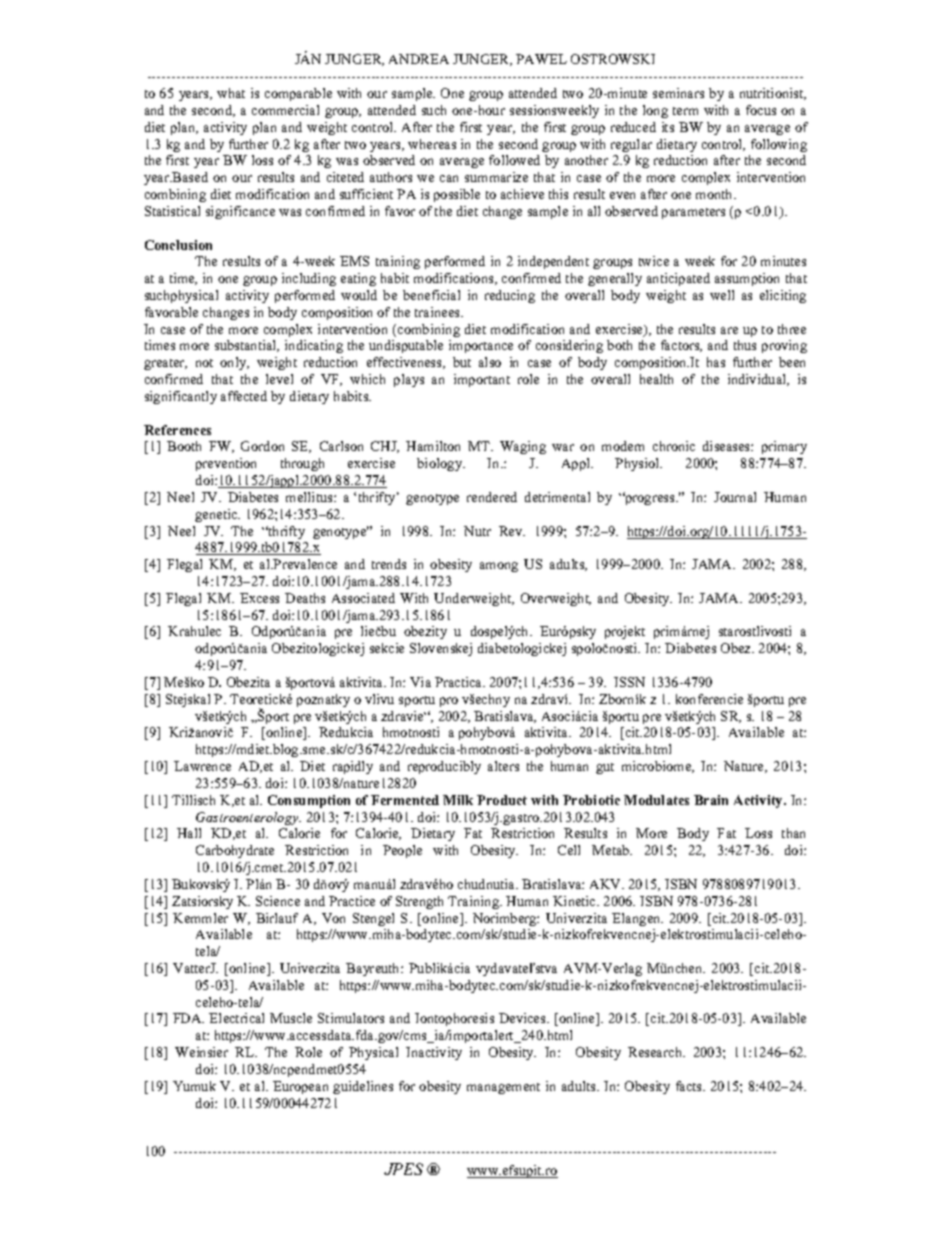 Image resolution: width=952 pixels, height=1233 pixels. I want to click on facts, so click(690, 1086).
